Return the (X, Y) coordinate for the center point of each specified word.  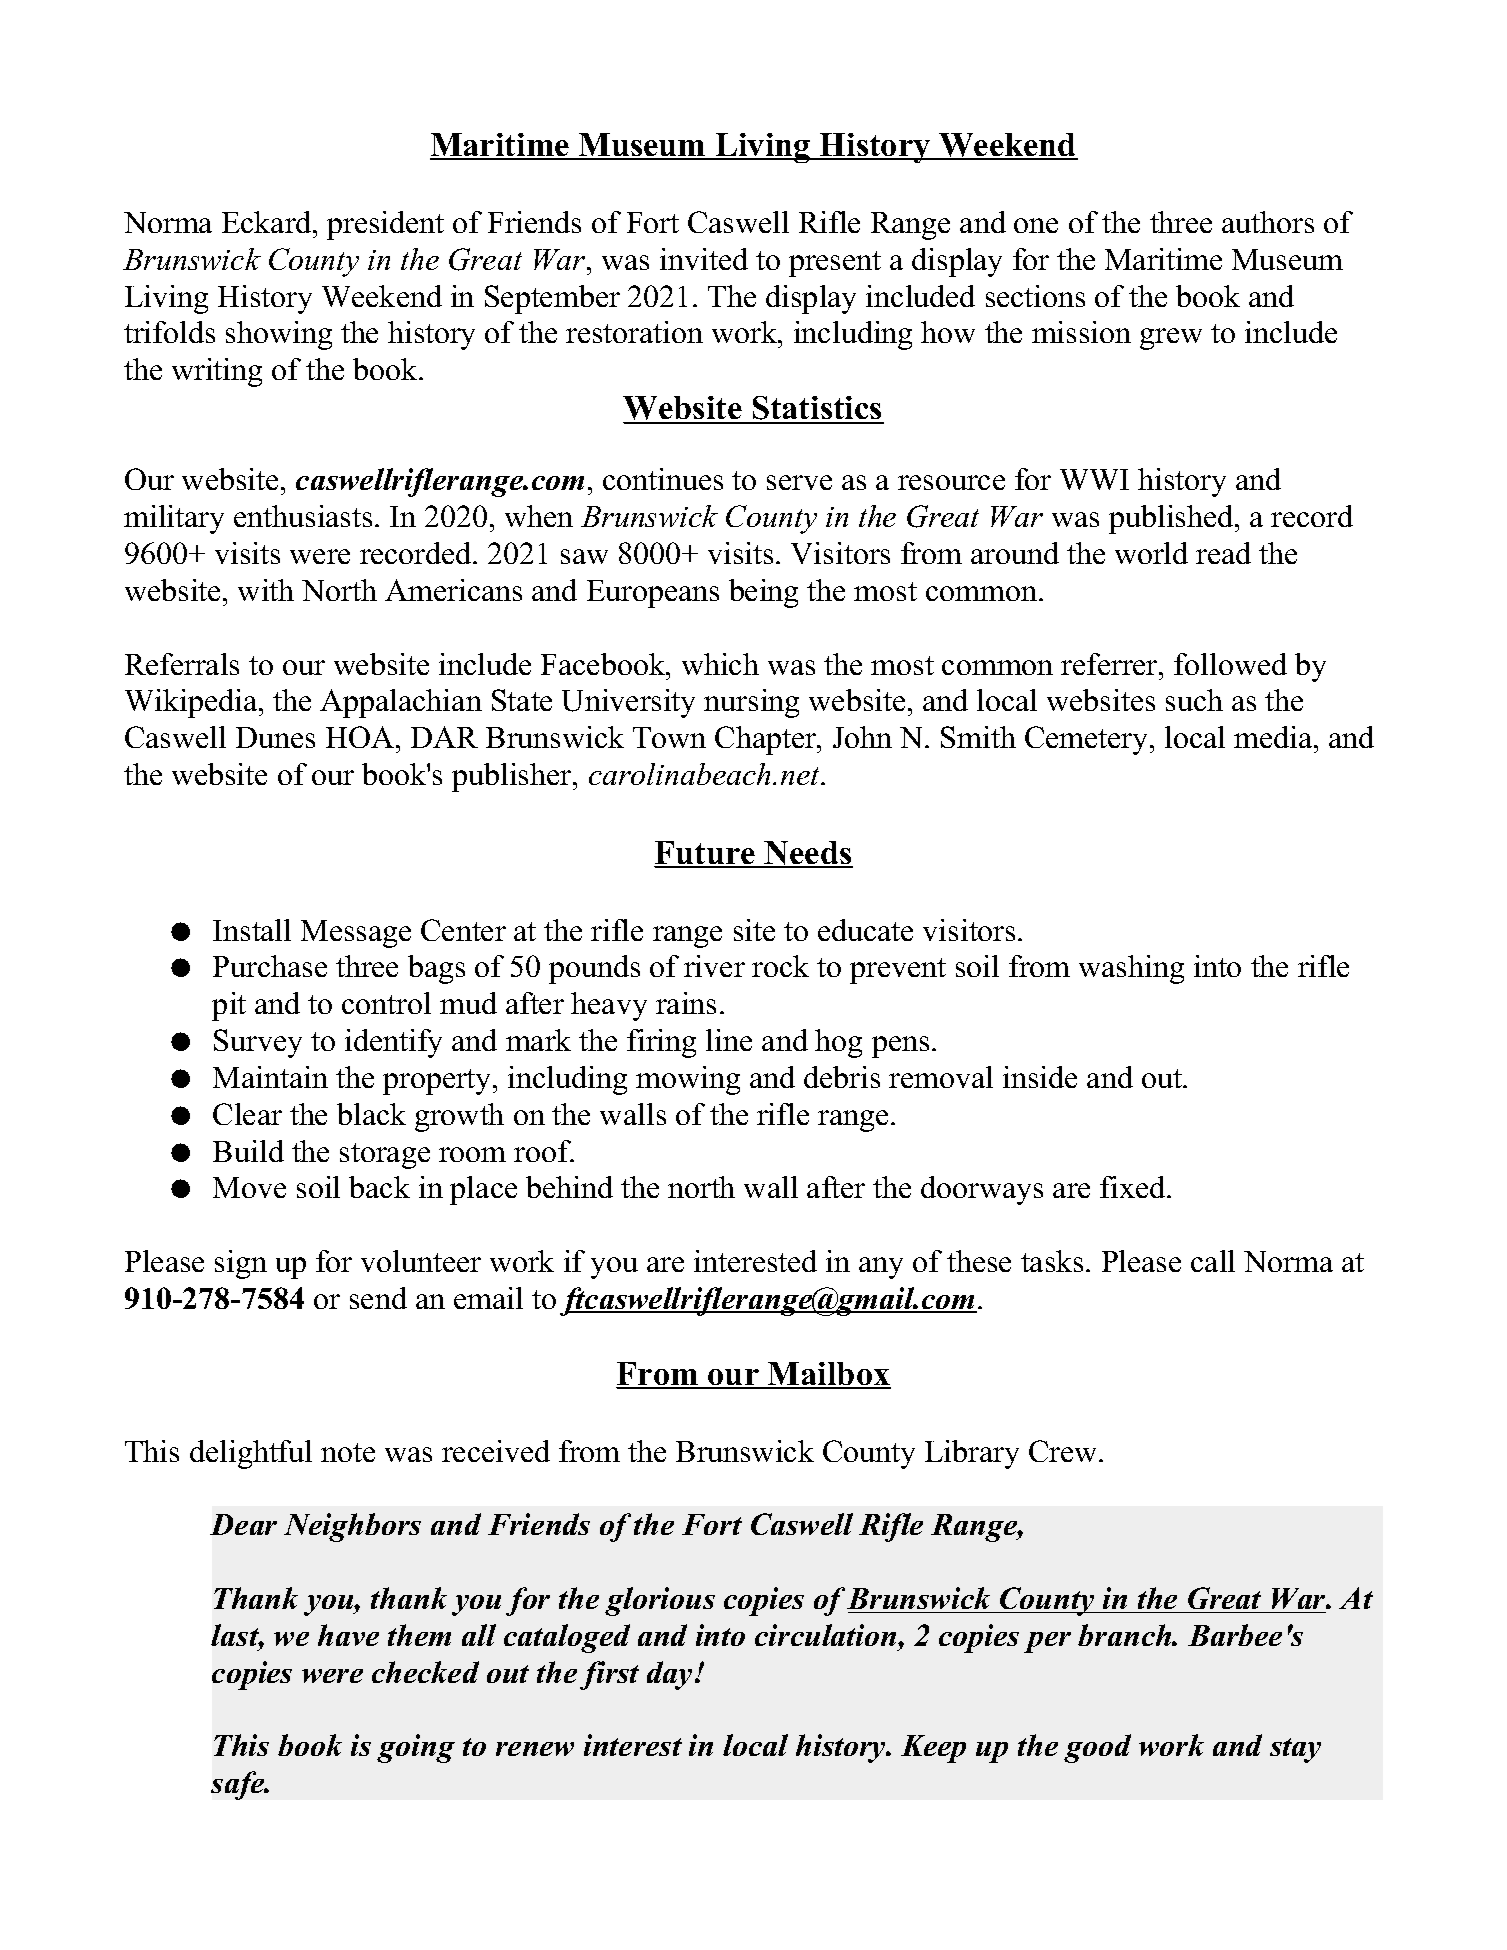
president (385, 225)
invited (704, 259)
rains (686, 1003)
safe (239, 1785)
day (671, 1675)
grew (1171, 339)
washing (1131, 969)
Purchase (270, 966)
